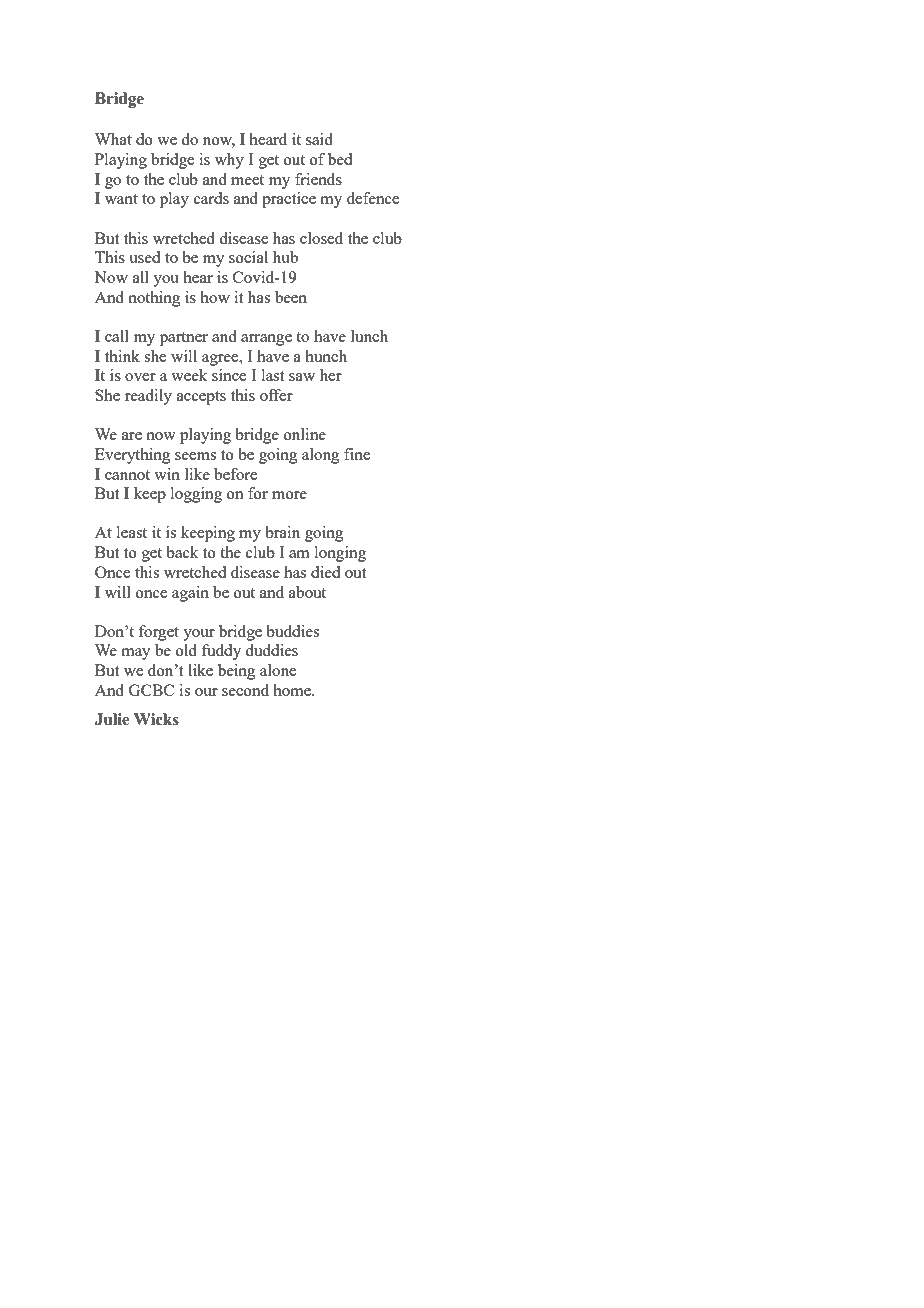  I want to click on bed, so click(340, 159).
